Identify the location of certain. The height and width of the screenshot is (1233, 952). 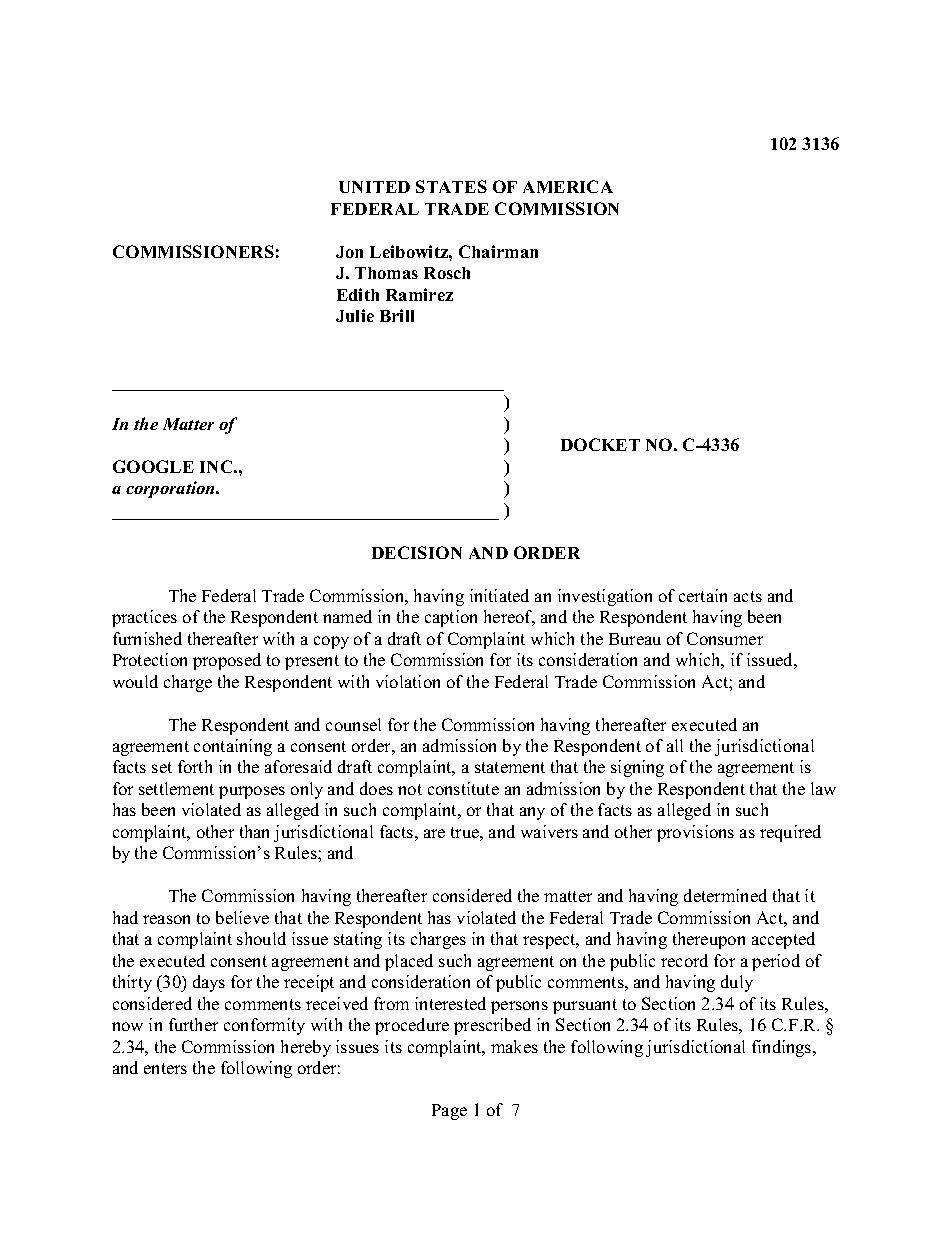
(703, 595).
